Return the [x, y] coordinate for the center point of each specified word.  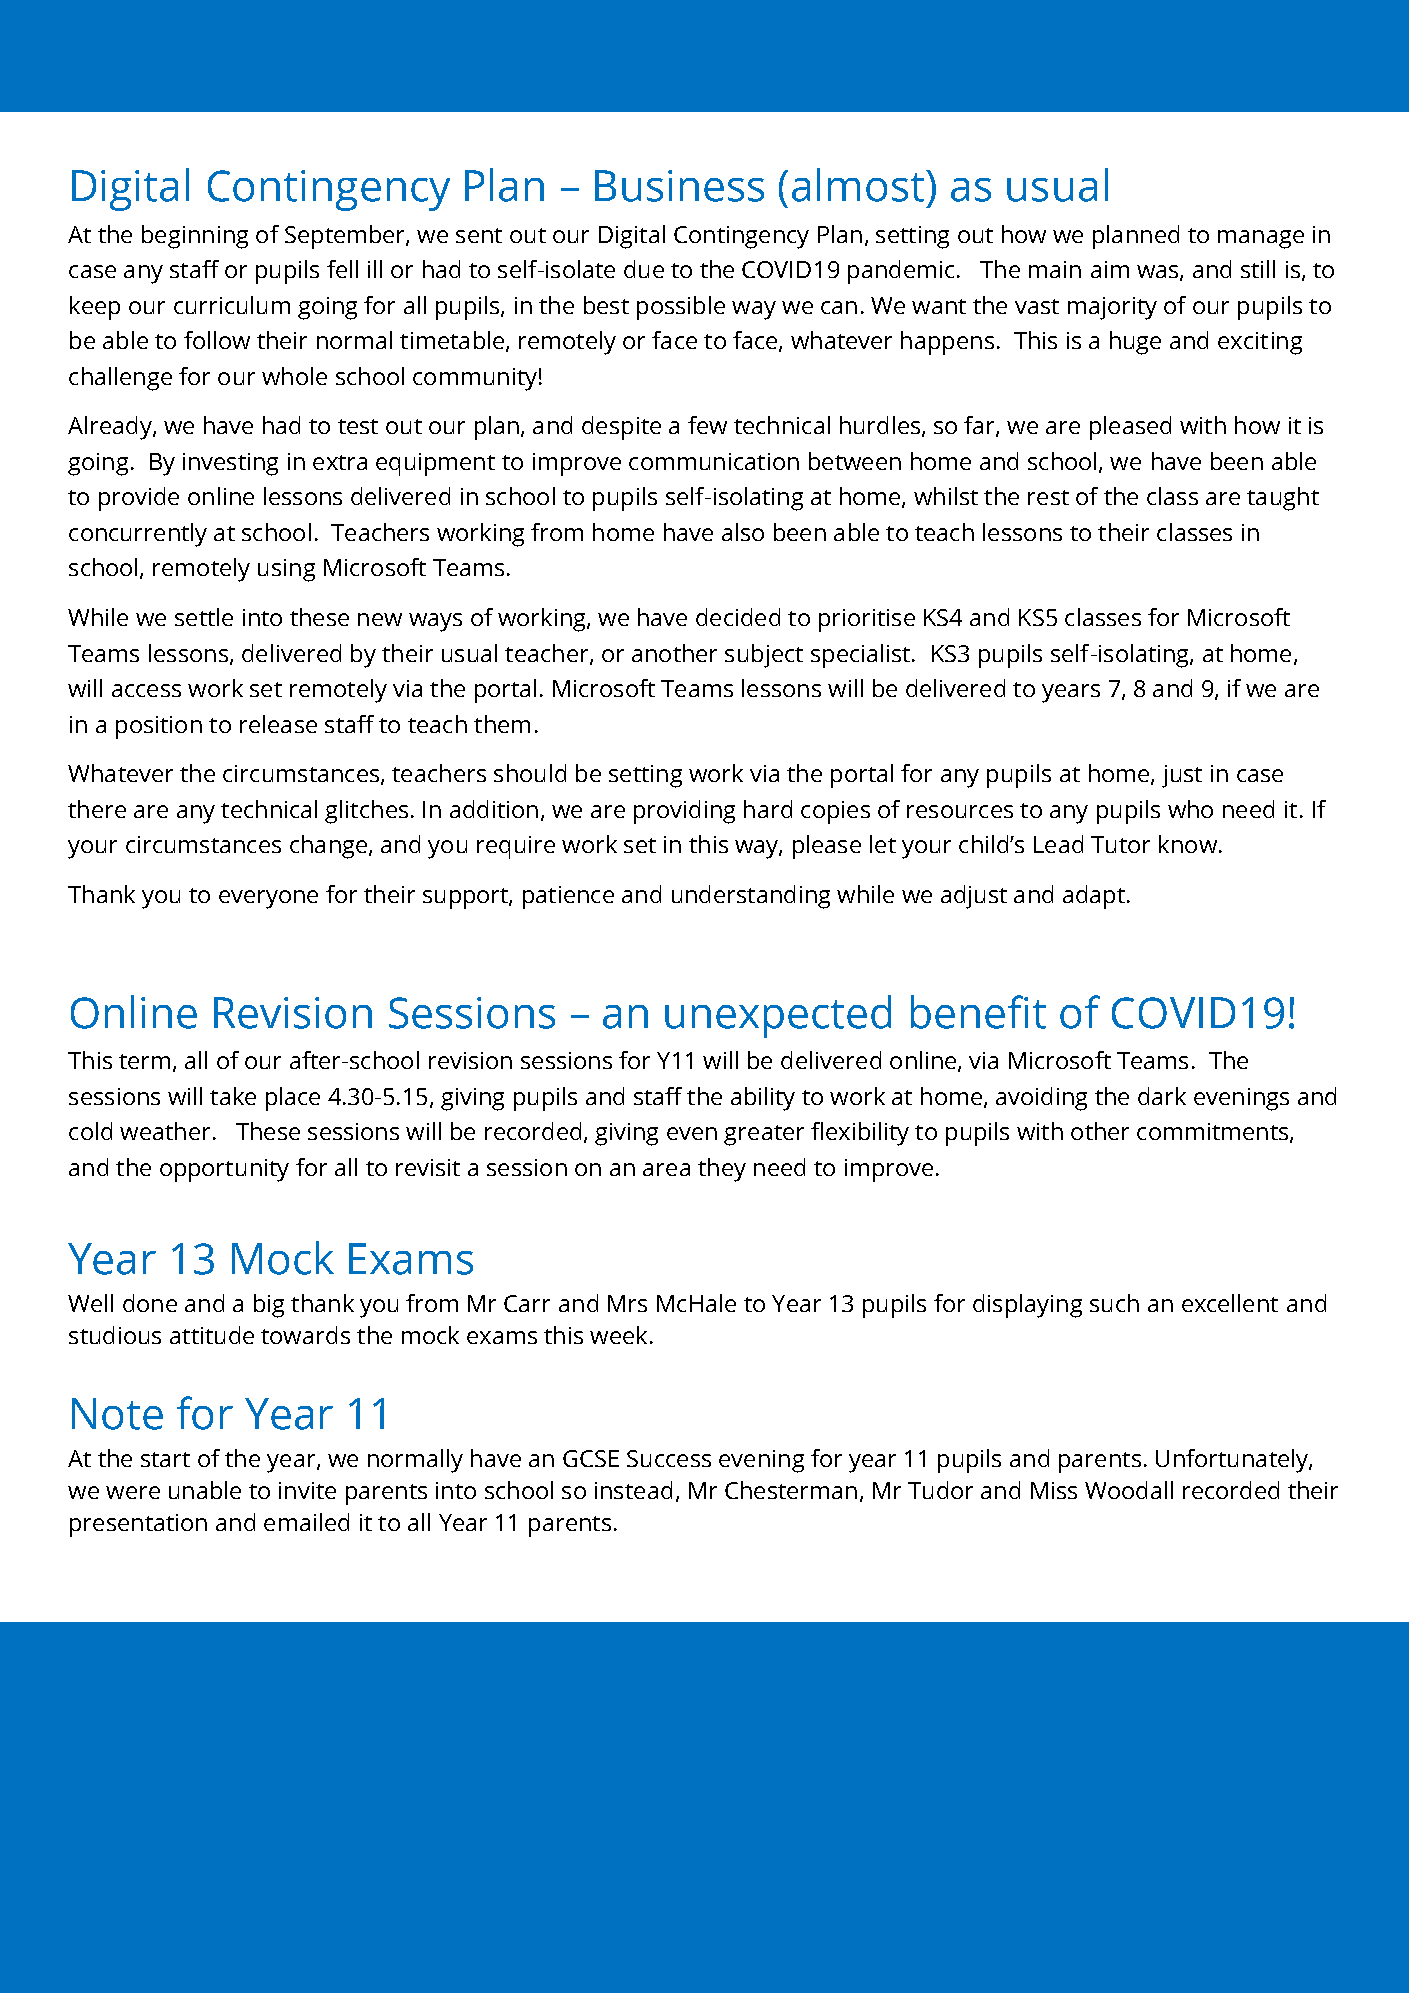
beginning [195, 237]
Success [669, 1458]
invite [307, 1490]
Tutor [1120, 844]
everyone [268, 899]
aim [1110, 269]
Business [679, 186]
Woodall [1129, 1490]
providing [684, 812]
